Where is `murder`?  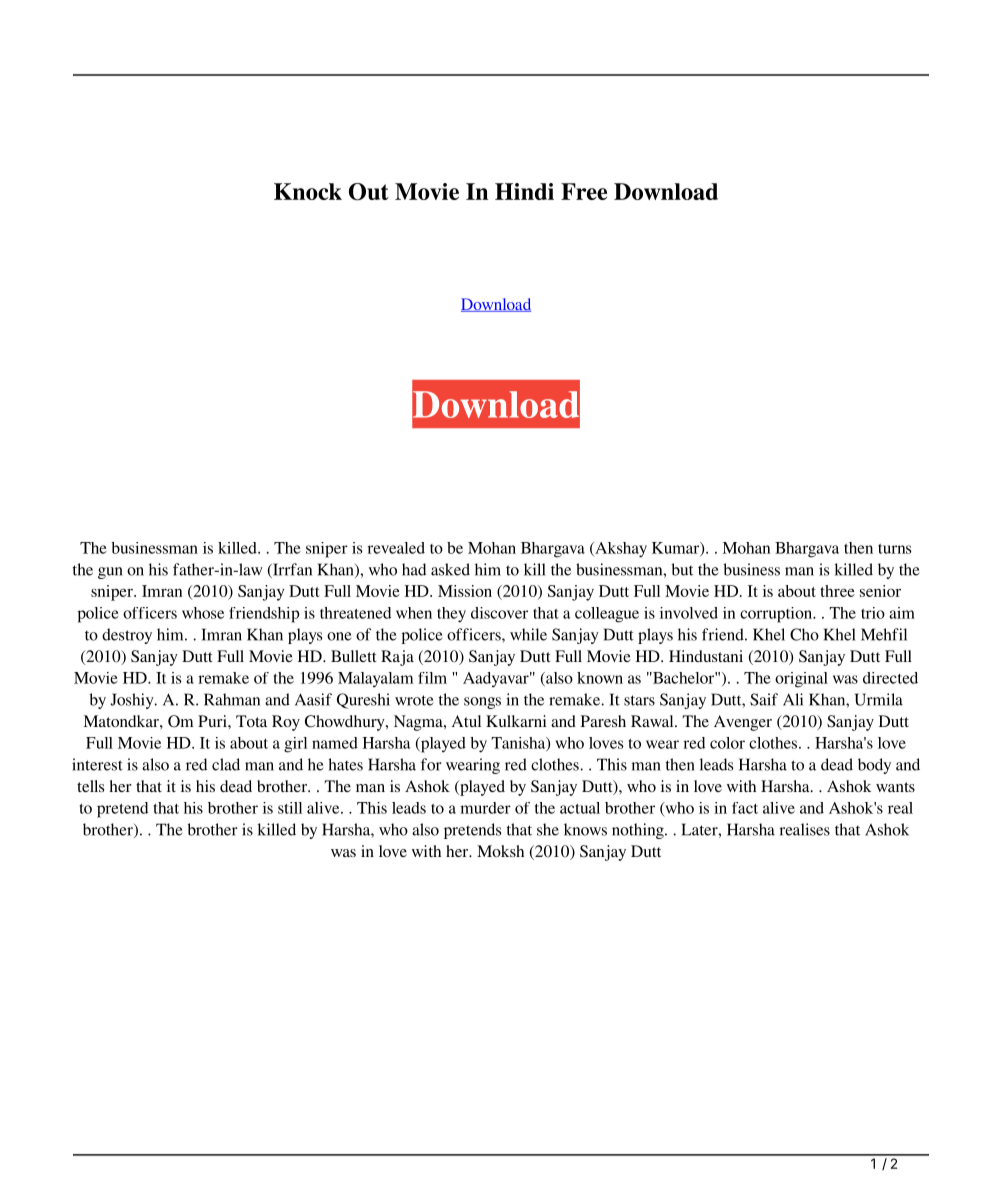 murder is located at coordinates (486, 808).
